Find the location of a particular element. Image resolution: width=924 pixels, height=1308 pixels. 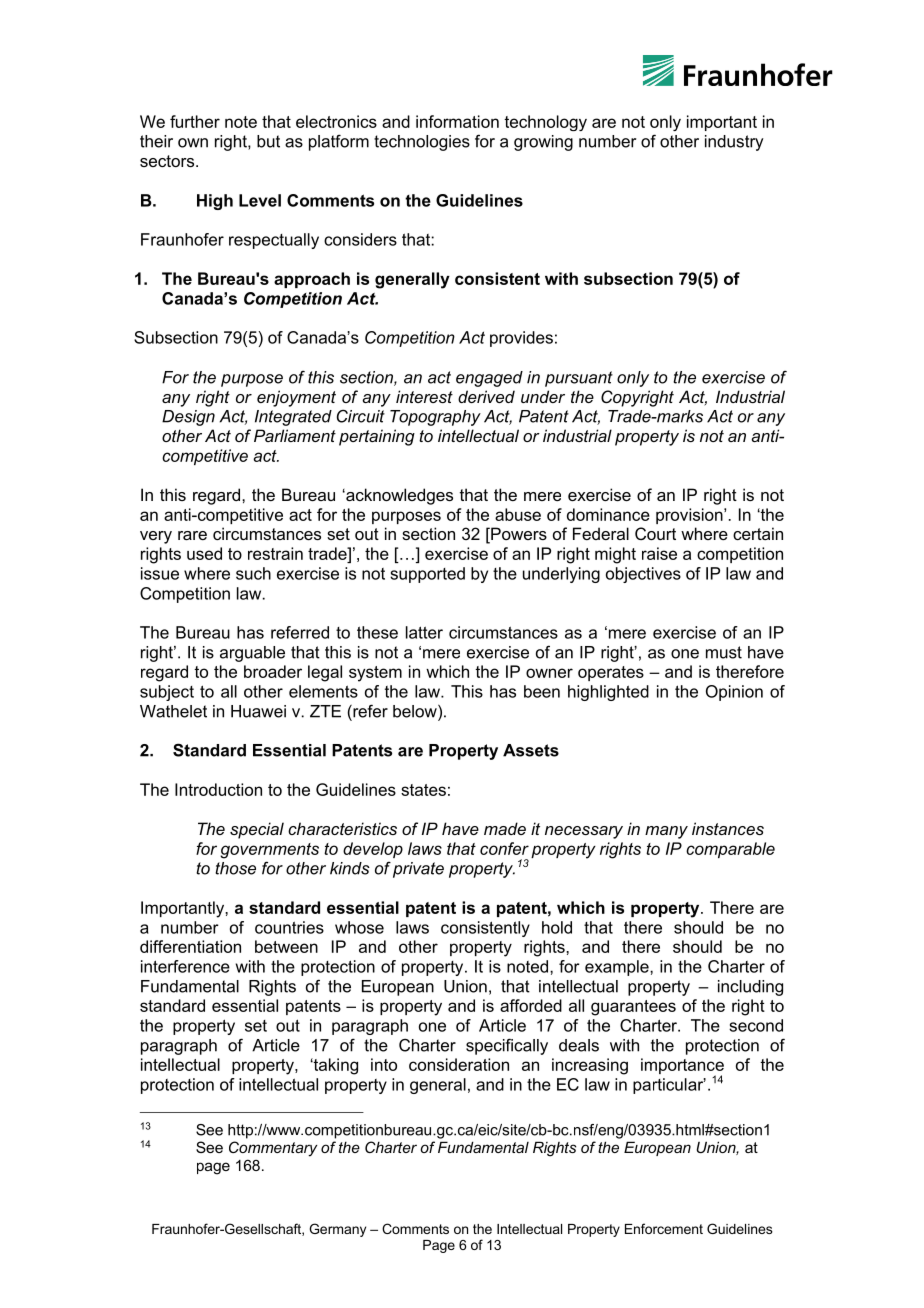

consideration is located at coordinates (459, 1064).
